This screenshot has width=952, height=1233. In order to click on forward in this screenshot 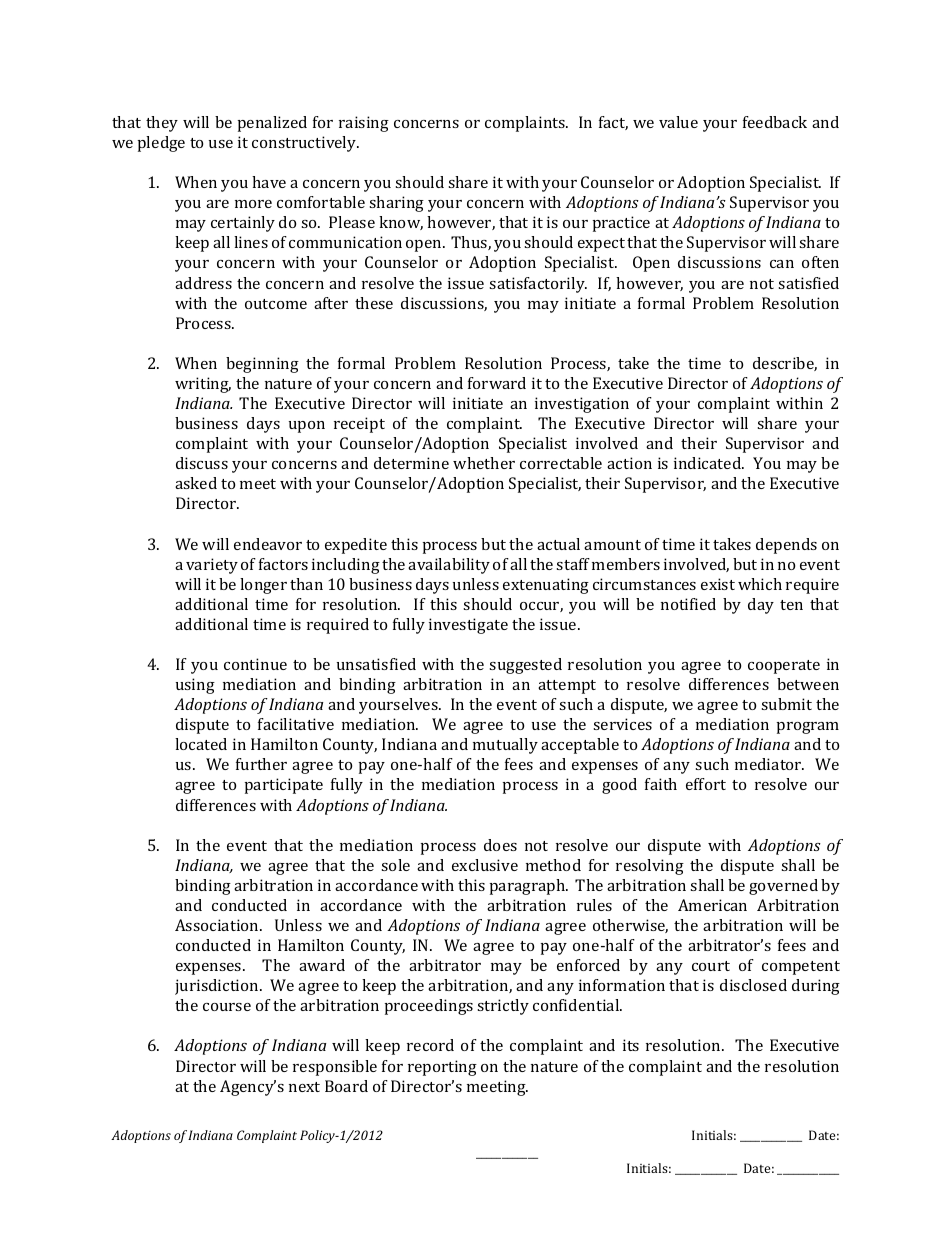, I will do `click(497, 383)`.
